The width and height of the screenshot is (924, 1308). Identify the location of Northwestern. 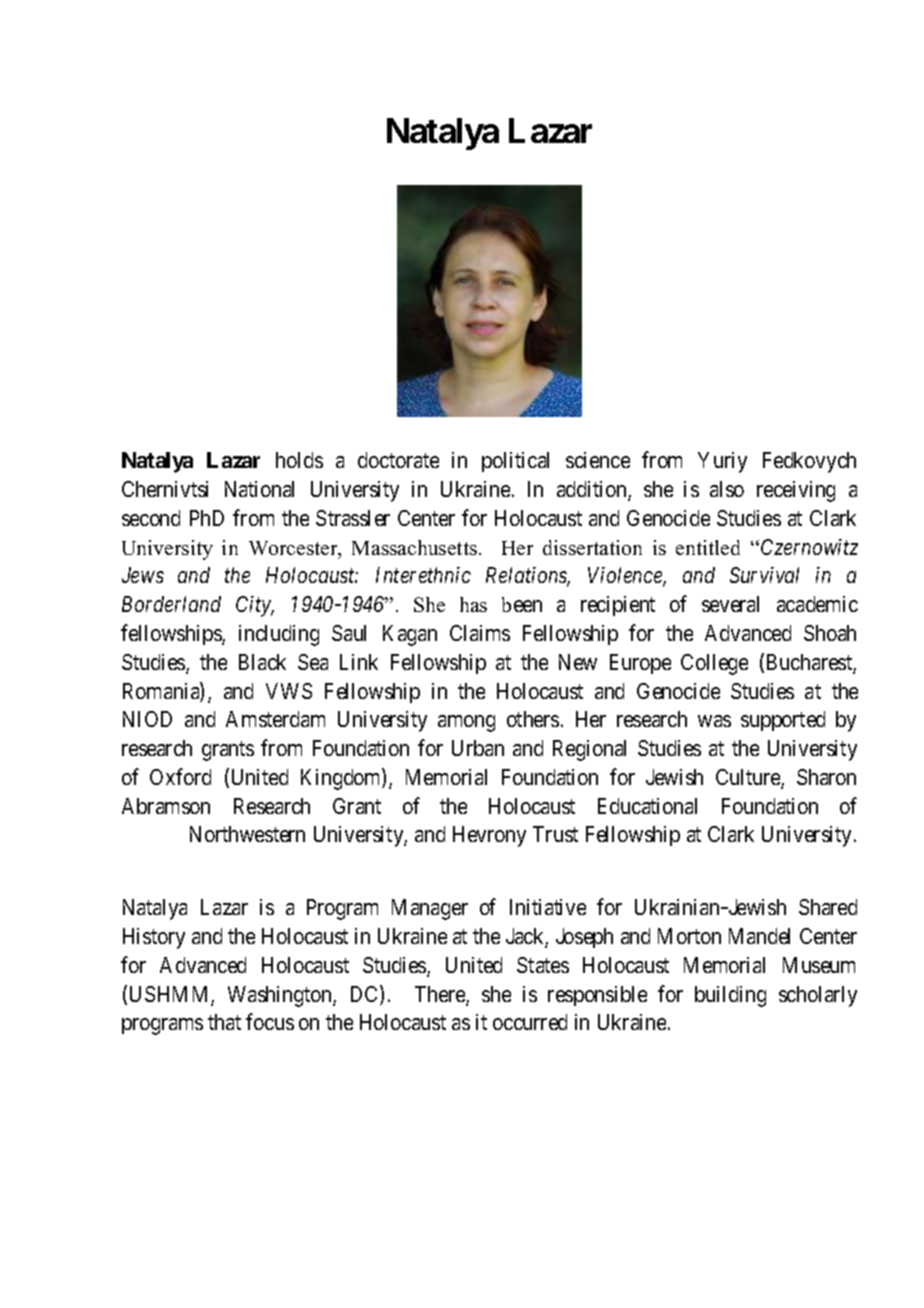
(247, 834).
